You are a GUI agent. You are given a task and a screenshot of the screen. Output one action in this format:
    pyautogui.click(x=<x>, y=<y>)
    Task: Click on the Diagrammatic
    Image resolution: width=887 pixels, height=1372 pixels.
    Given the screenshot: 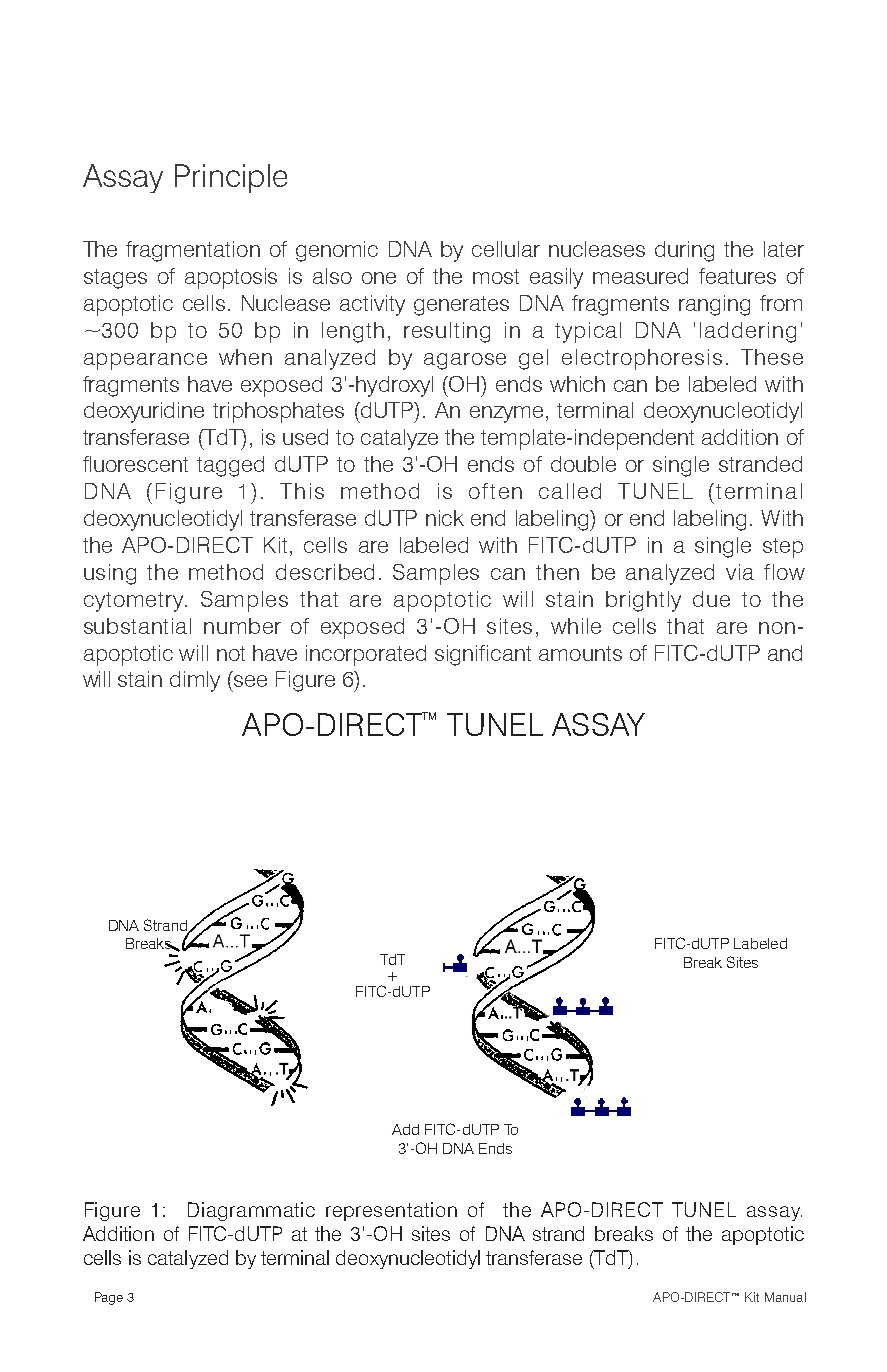 What is the action you would take?
    pyautogui.click(x=251, y=1211)
